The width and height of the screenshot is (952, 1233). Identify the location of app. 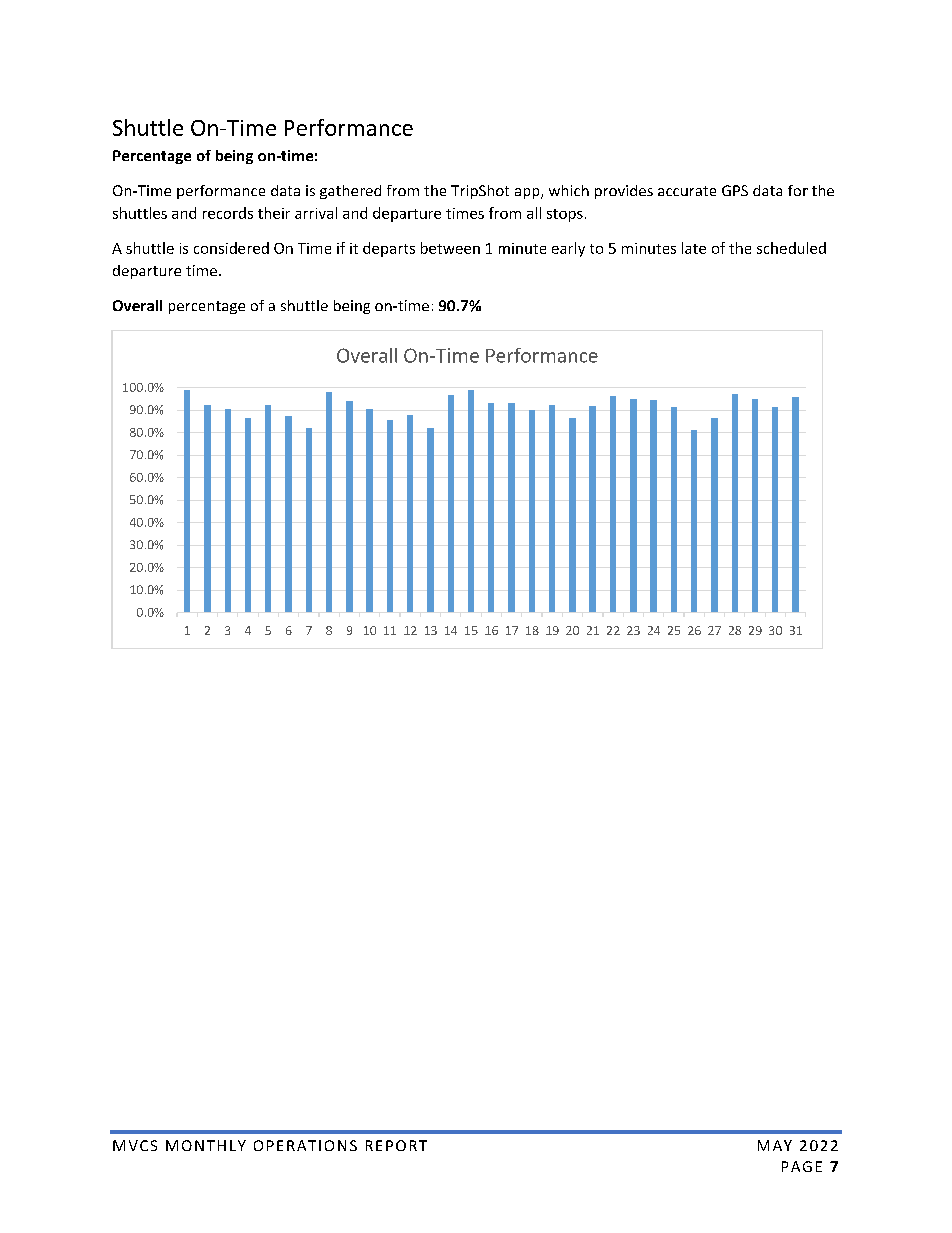
(528, 193).
